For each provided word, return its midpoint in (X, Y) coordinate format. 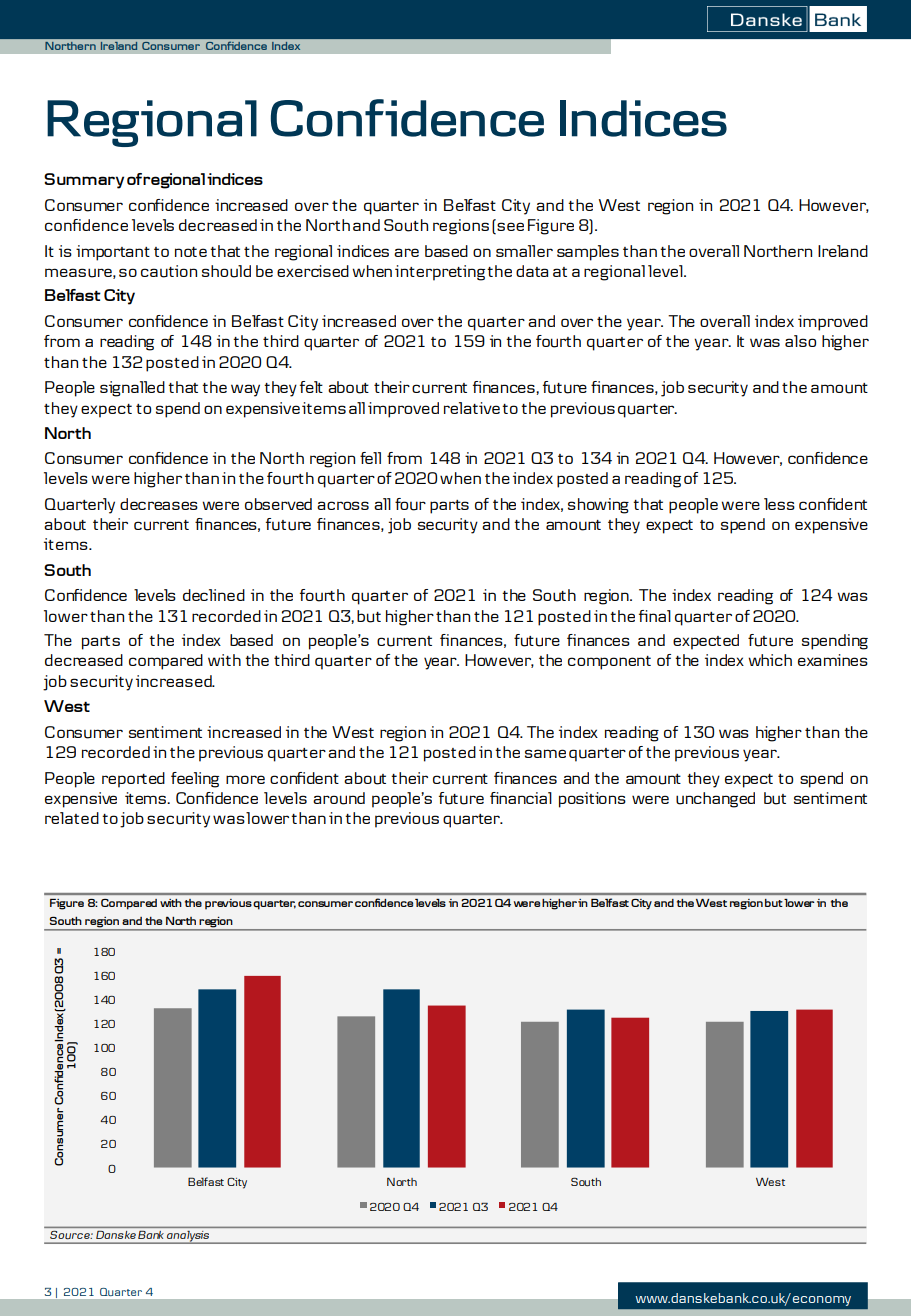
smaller (524, 251)
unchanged (715, 800)
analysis (188, 1237)
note (191, 252)
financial (521, 798)
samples (588, 253)
